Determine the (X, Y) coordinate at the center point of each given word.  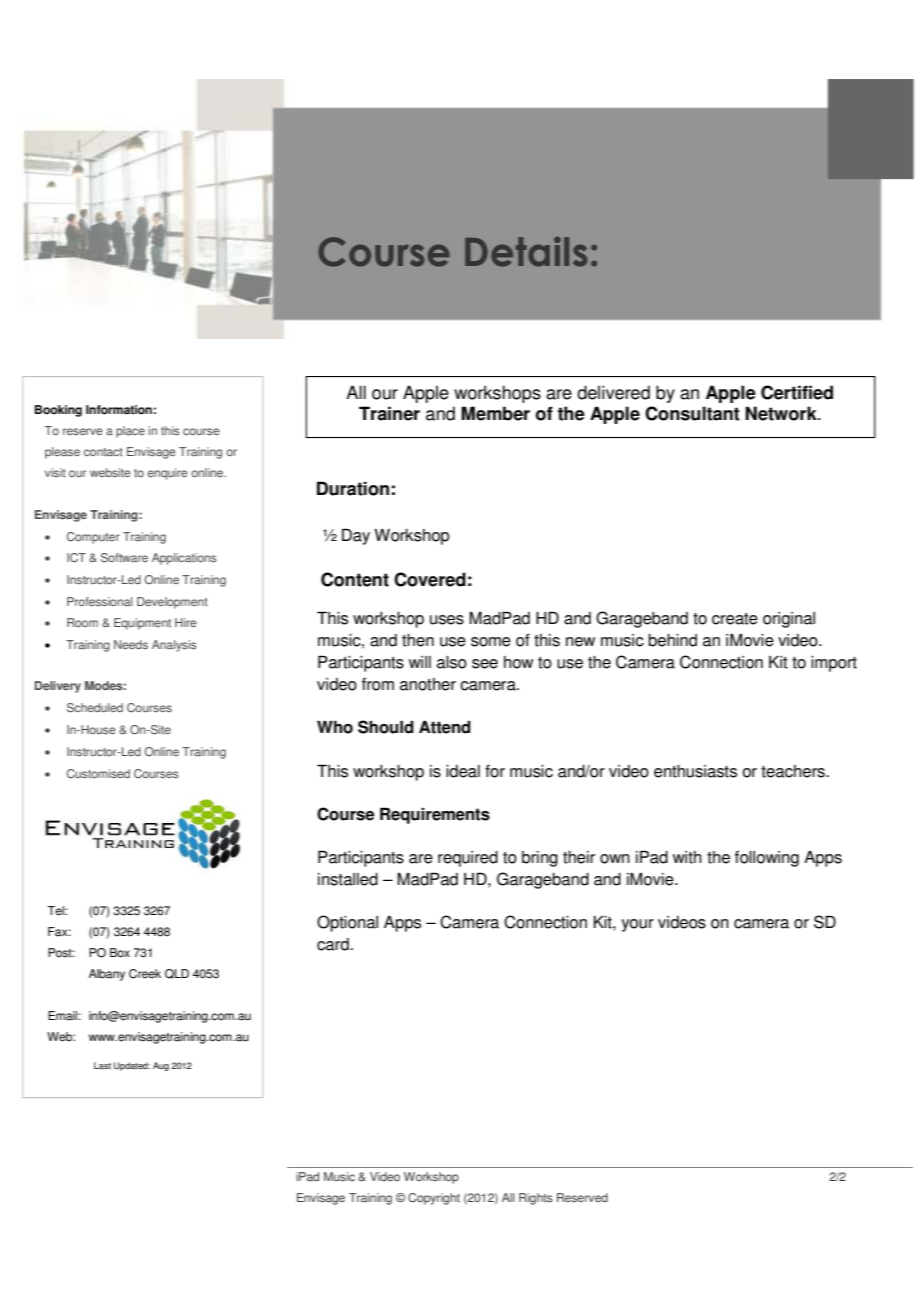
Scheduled (95, 708)
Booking (58, 411)
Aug (161, 1066)
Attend (445, 727)
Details (526, 251)
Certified (797, 392)
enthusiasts (695, 771)
